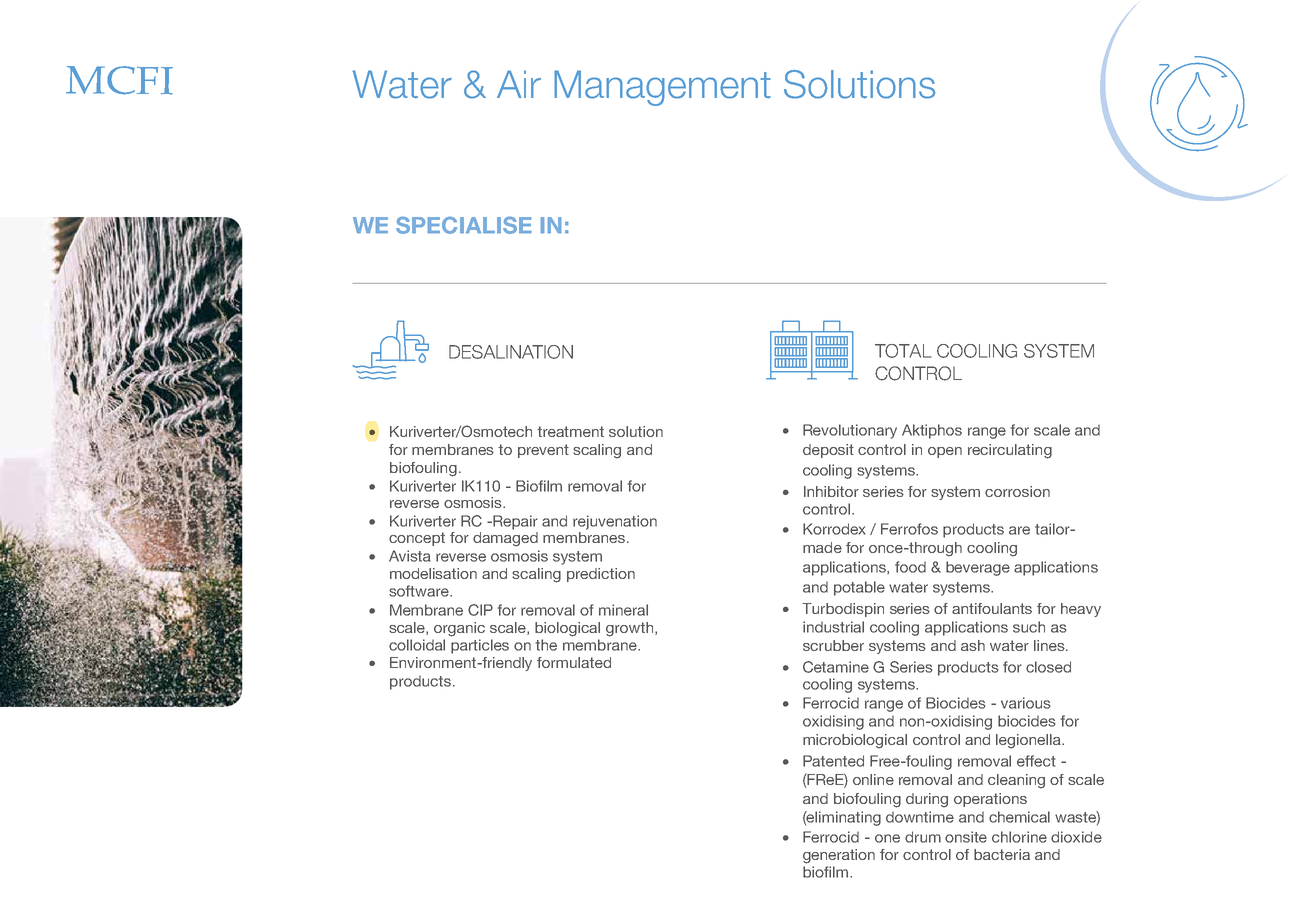 The image size is (1308, 924). What do you see at coordinates (574, 662) in the screenshot?
I see `formulated` at bounding box center [574, 662].
